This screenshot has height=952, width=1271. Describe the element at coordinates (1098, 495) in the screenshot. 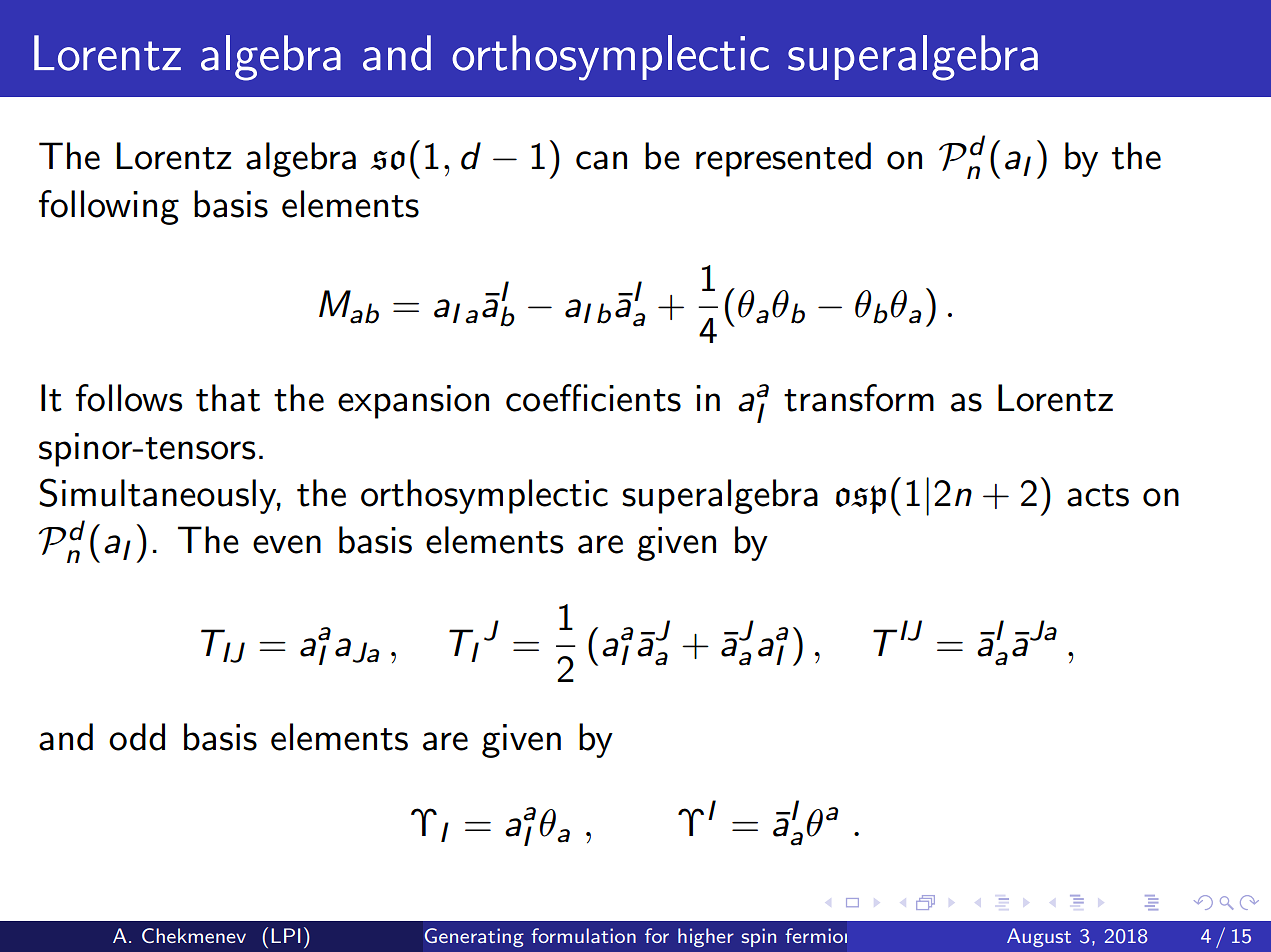

I see `acts` at that location.
